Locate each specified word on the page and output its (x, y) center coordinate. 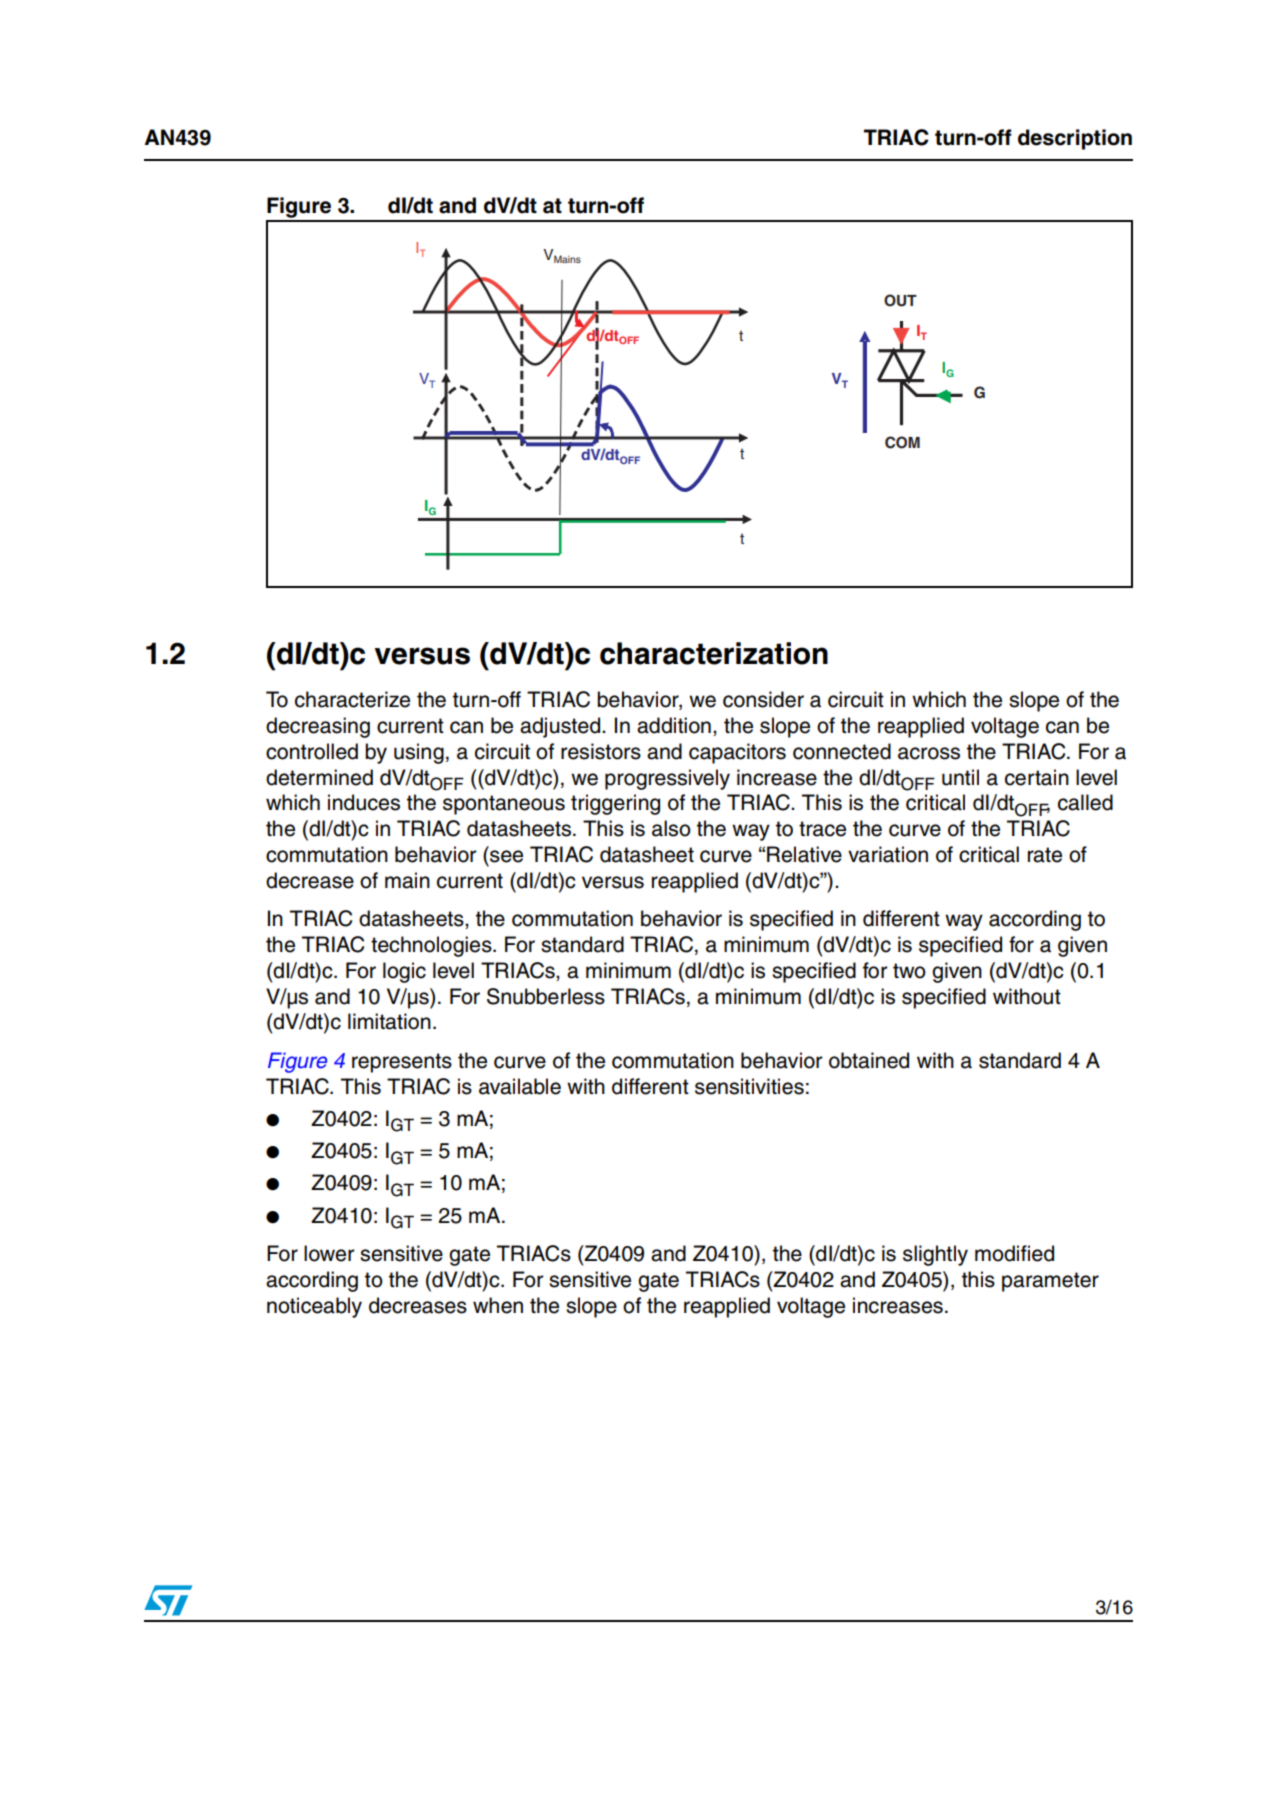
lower (329, 1253)
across (929, 753)
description (1075, 139)
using (419, 753)
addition (674, 725)
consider (763, 699)
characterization (714, 653)
